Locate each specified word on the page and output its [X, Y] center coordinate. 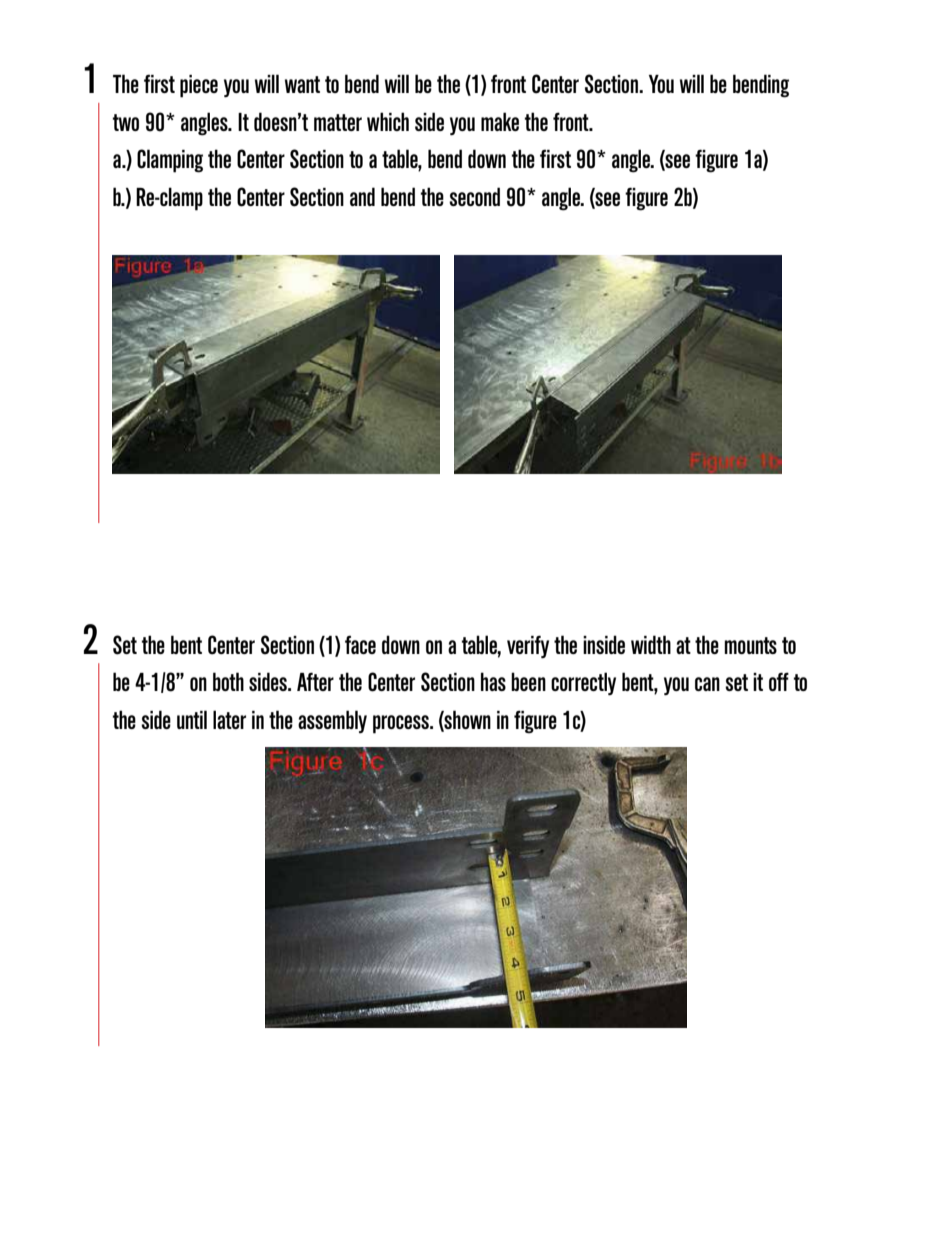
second [474, 196]
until [192, 719]
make [500, 121]
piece [199, 86]
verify [528, 647]
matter [338, 122]
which [388, 121]
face [360, 644]
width [651, 644]
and [362, 196]
